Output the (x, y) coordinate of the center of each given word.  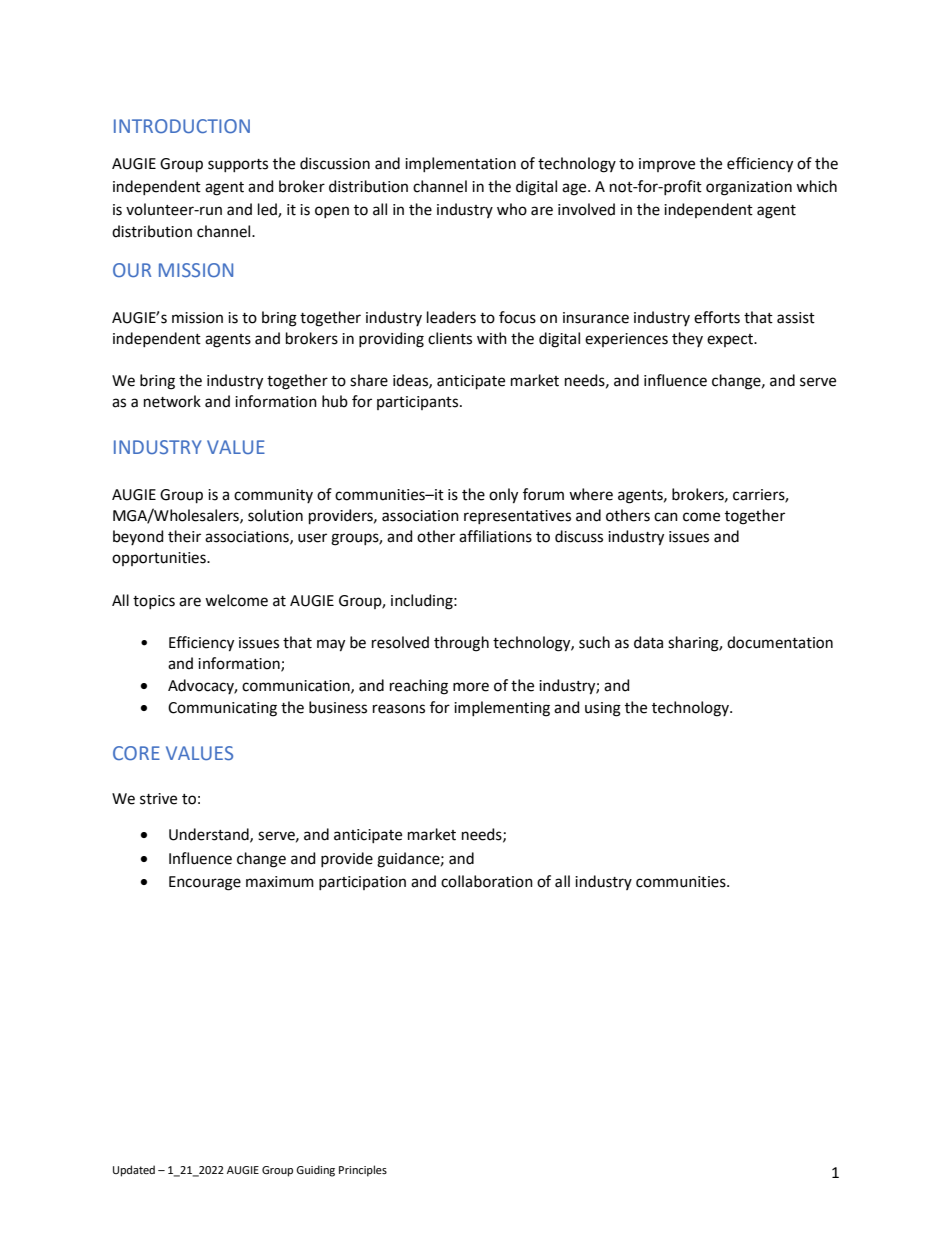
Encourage (205, 883)
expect (731, 340)
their (184, 536)
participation (362, 883)
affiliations (495, 536)
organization (749, 188)
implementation (460, 164)
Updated (134, 1171)
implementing (502, 709)
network (172, 401)
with (492, 338)
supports (238, 165)
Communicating (222, 709)
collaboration (487, 881)
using (603, 709)
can (666, 517)
